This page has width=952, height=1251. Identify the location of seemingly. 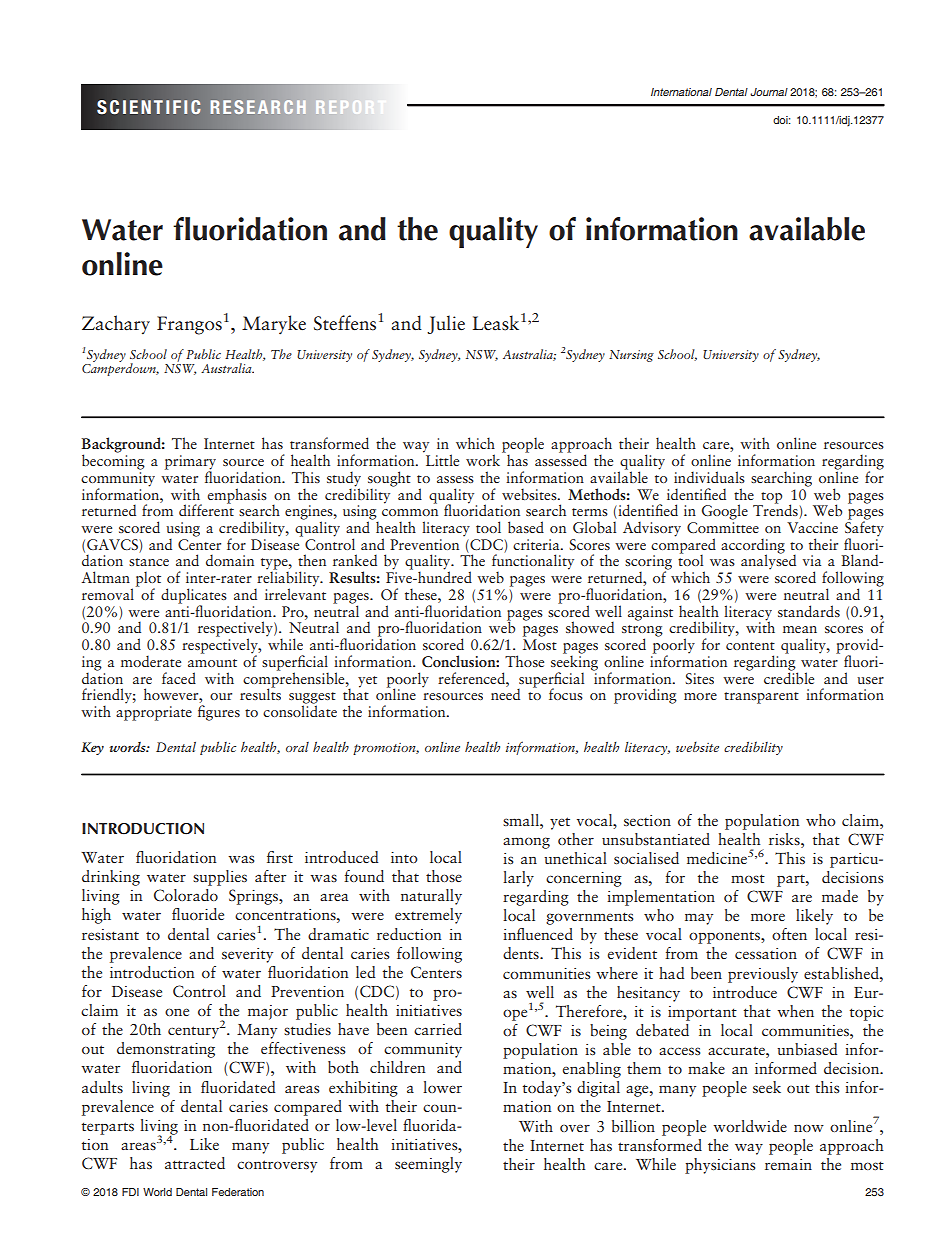
(428, 1165).
